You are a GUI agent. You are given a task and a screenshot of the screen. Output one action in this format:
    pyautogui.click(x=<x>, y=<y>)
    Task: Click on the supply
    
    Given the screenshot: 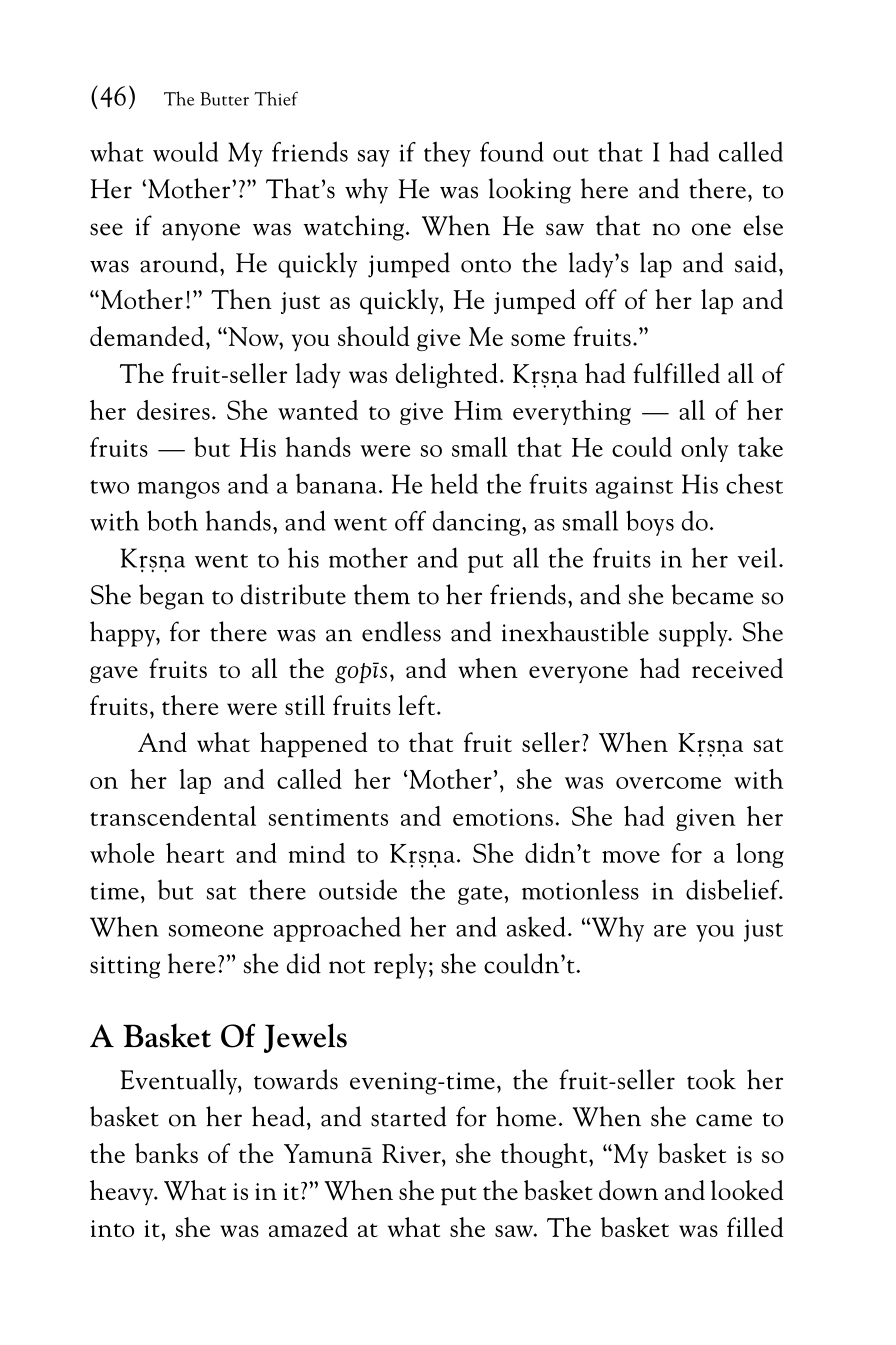 What is the action you would take?
    pyautogui.click(x=694, y=634)
